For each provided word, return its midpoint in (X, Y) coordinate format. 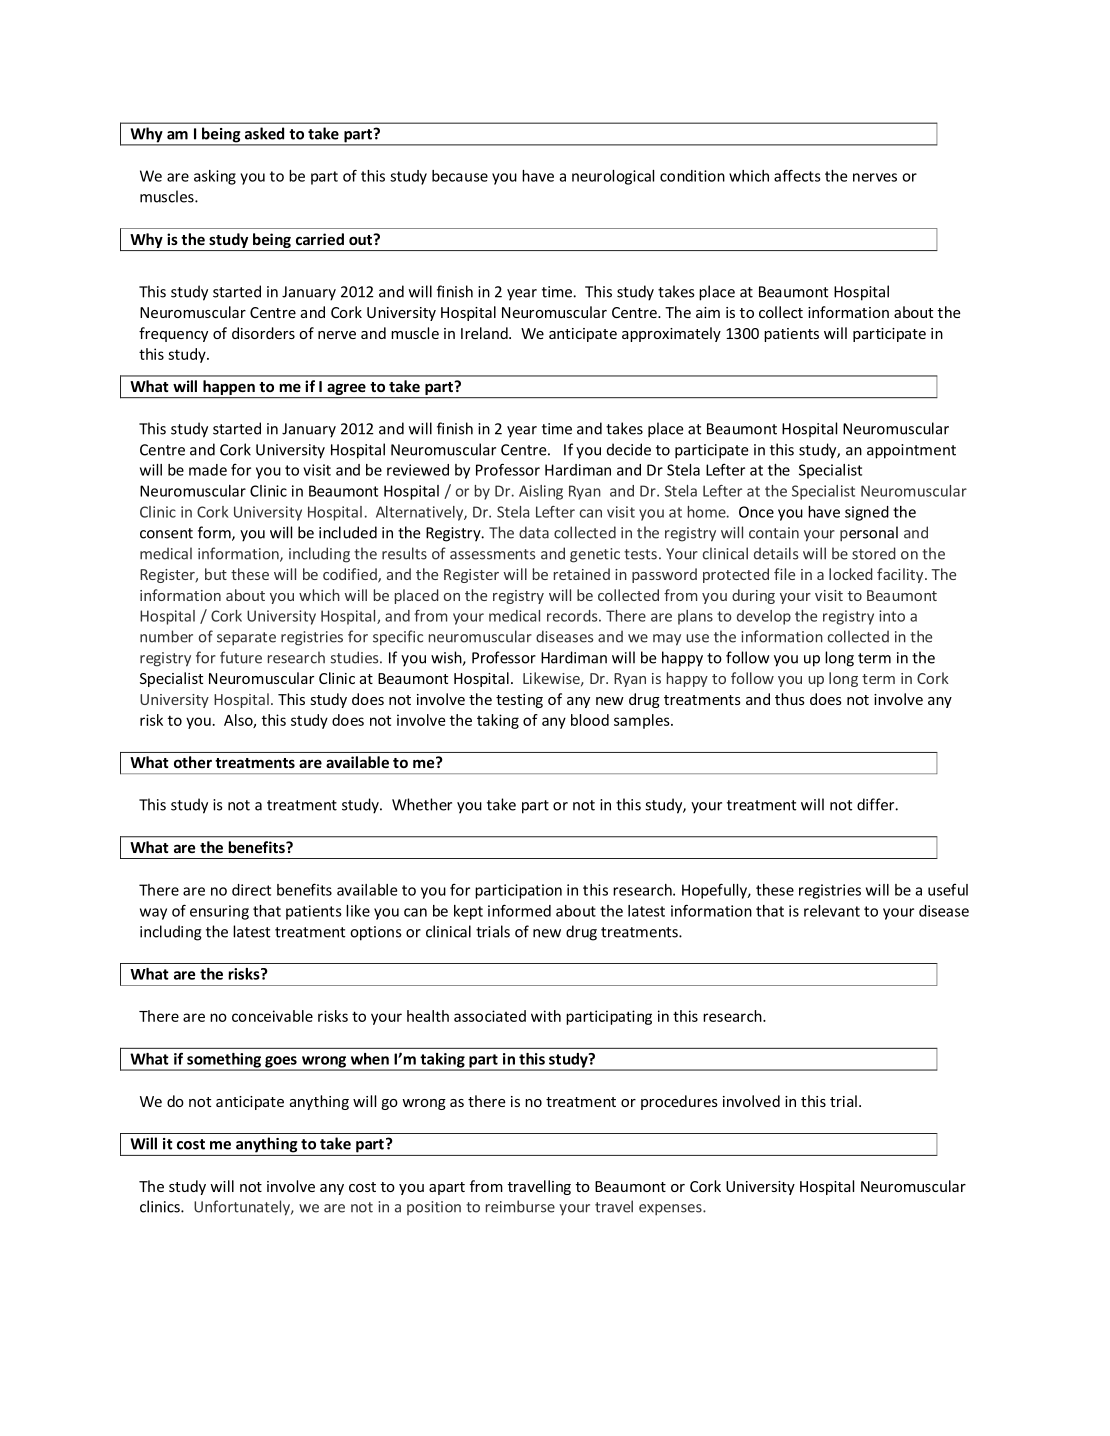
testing (519, 701)
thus (790, 699)
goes (281, 1063)
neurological (613, 177)
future (241, 657)
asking (215, 177)
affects (797, 175)
